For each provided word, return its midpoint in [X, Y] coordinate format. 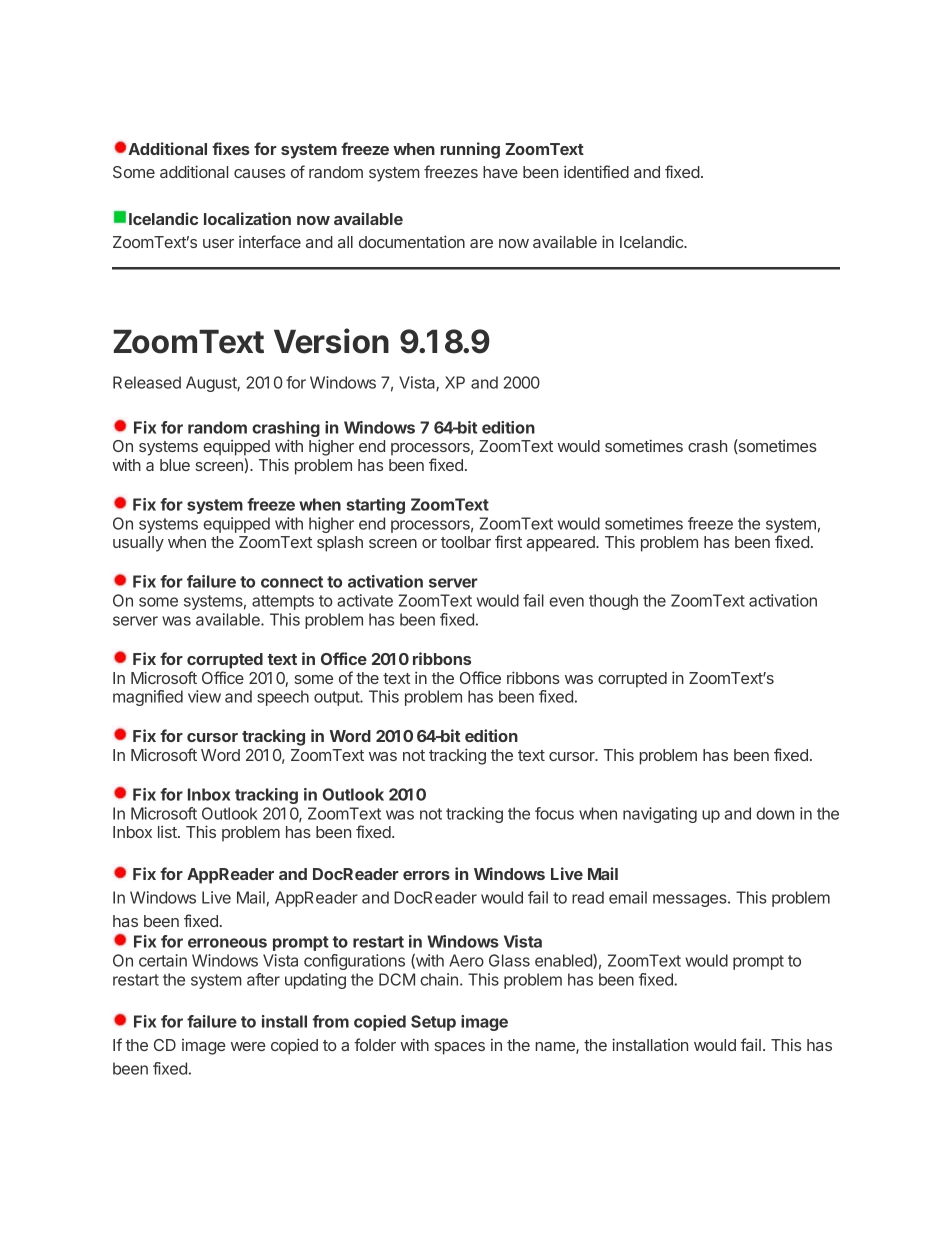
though [613, 602]
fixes [231, 148]
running [470, 150]
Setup [433, 1023]
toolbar [466, 542]
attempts [283, 602]
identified [596, 171]
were [248, 1046]
